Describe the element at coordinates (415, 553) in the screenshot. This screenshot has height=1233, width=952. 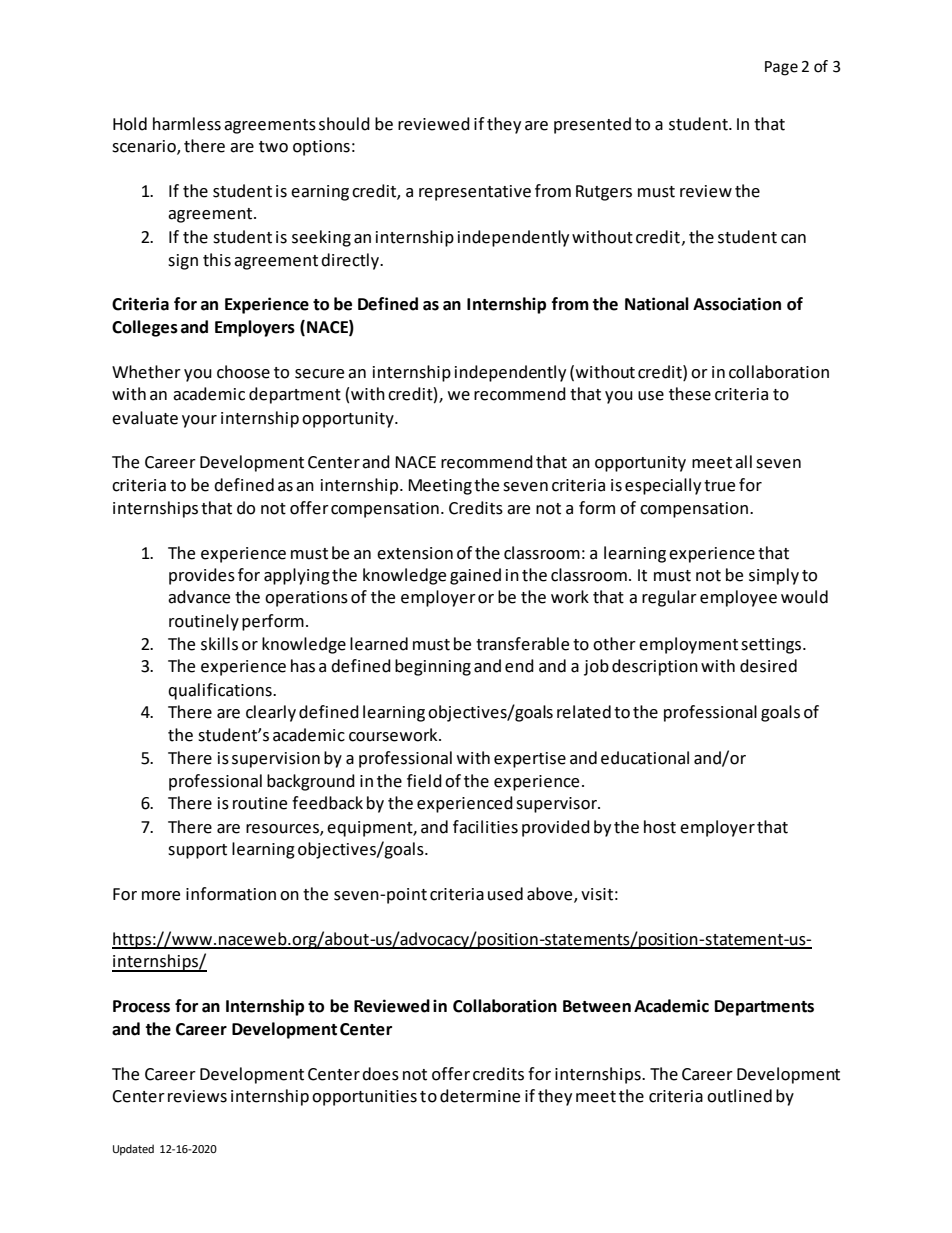
I see `extension` at that location.
